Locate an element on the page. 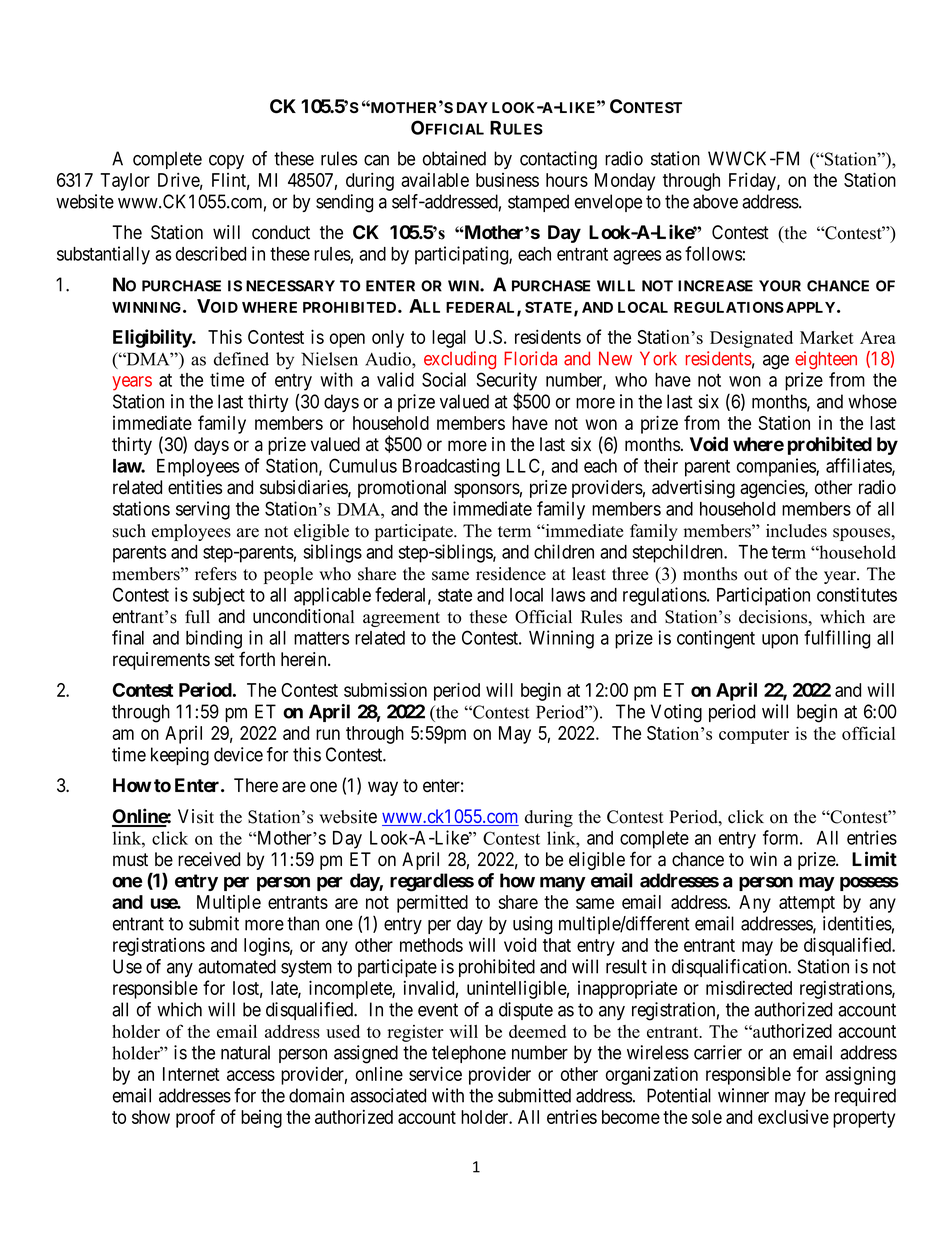 This document has height=1233, width=952. many is located at coordinates (563, 884).
